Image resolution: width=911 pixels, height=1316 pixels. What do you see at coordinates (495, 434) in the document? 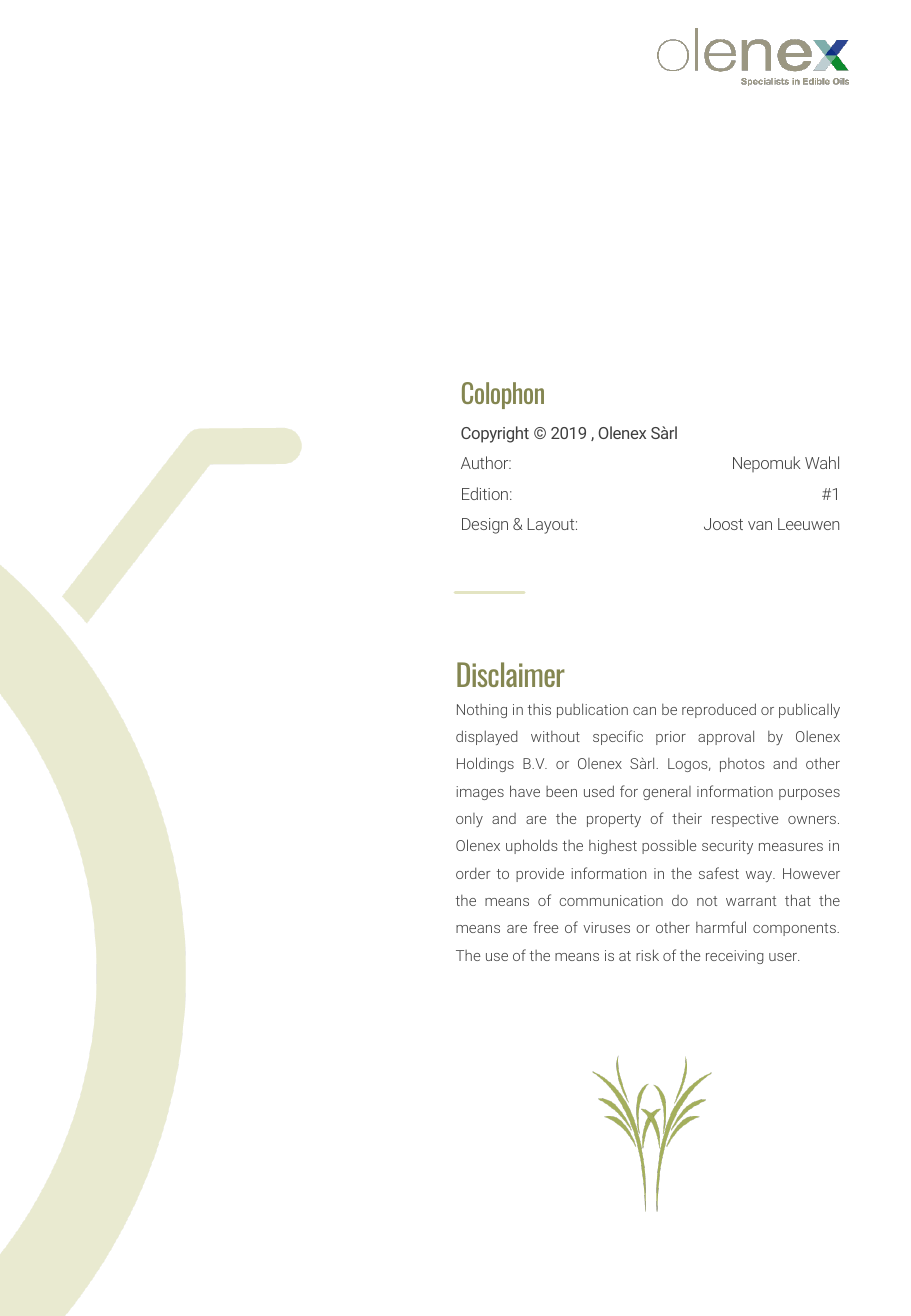
I see `Copyright` at bounding box center [495, 434].
